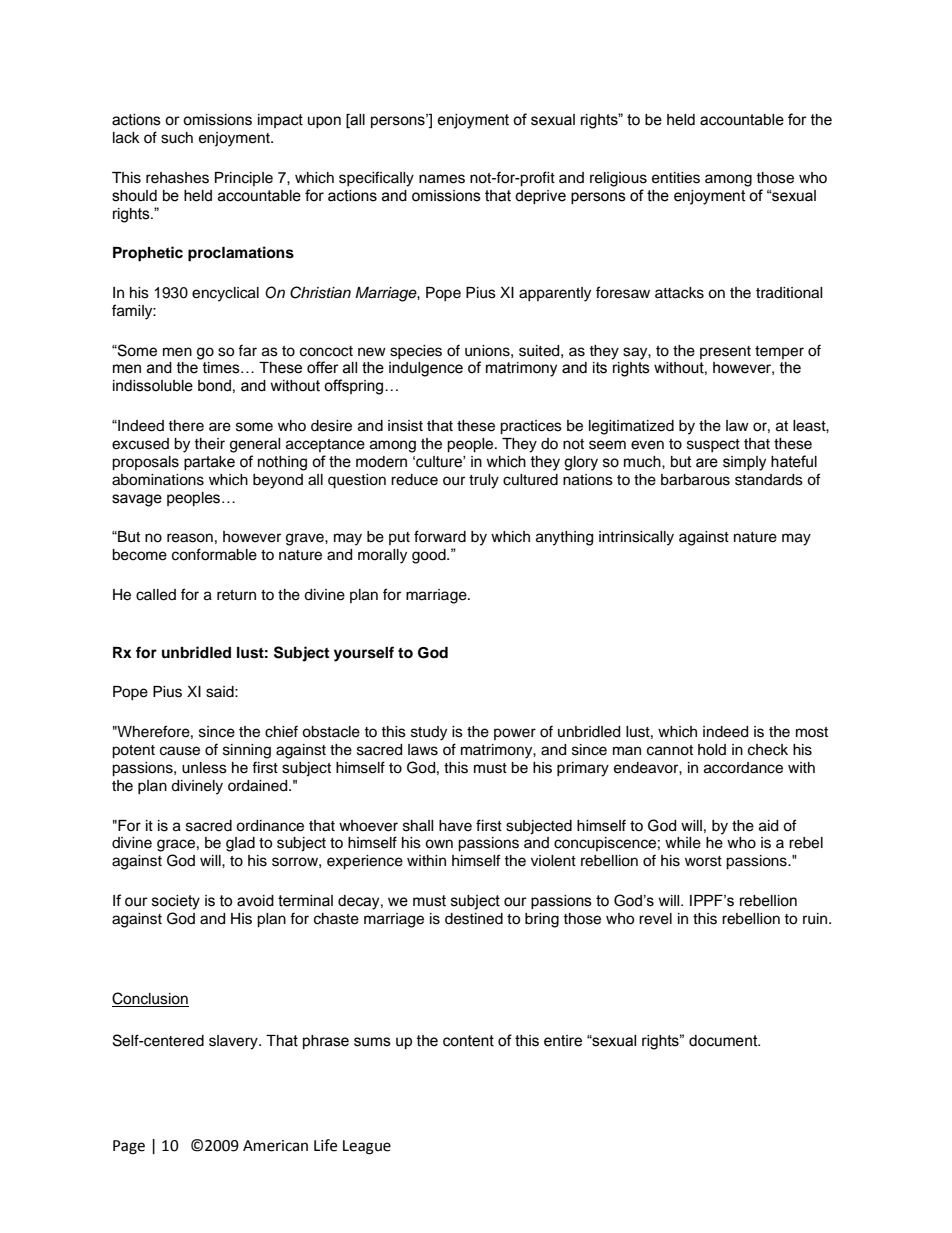  Describe the element at coordinates (426, 369) in the document. I see `indulgence` at that location.
